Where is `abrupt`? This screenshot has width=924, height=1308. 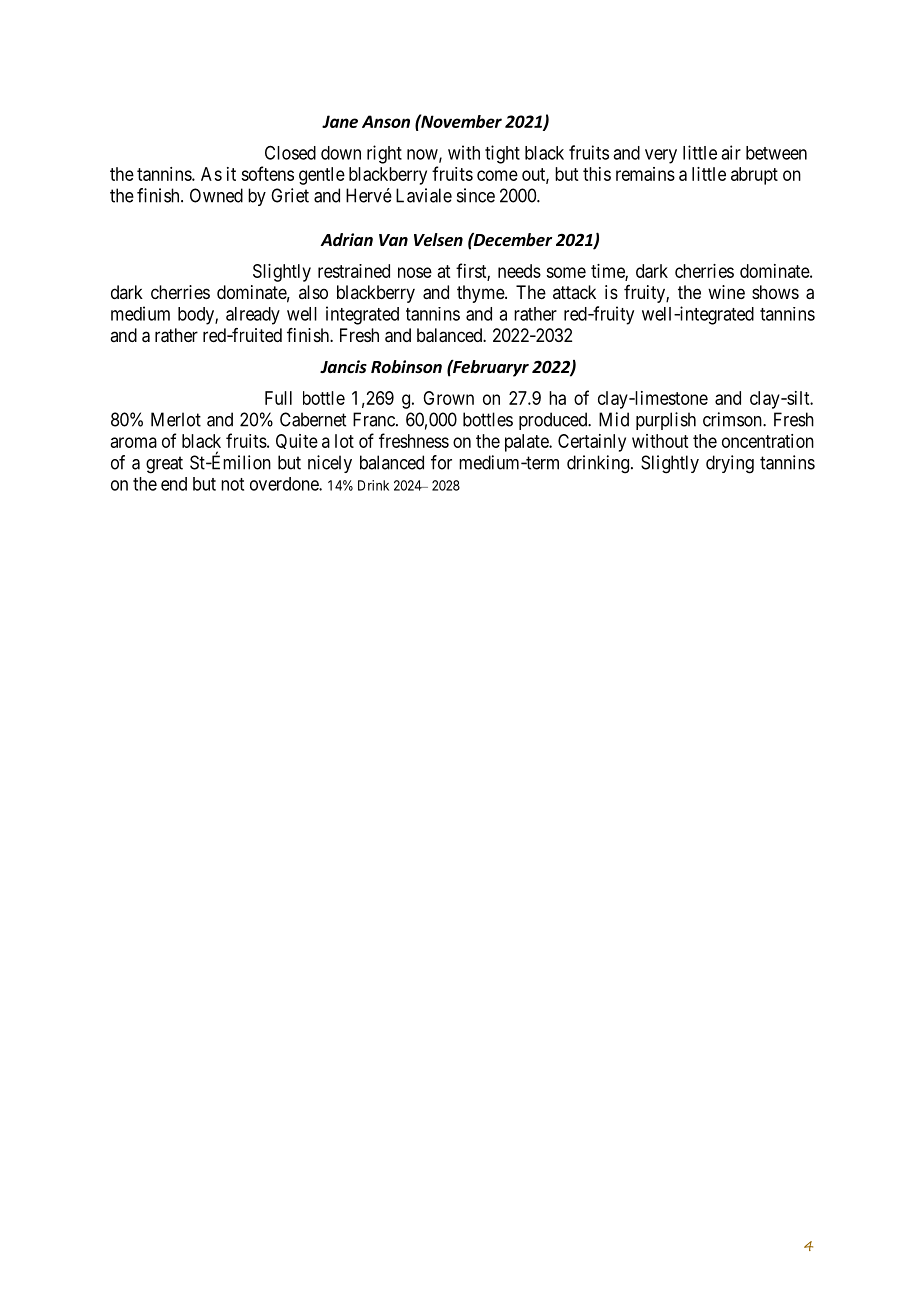 abrupt is located at coordinates (754, 176).
